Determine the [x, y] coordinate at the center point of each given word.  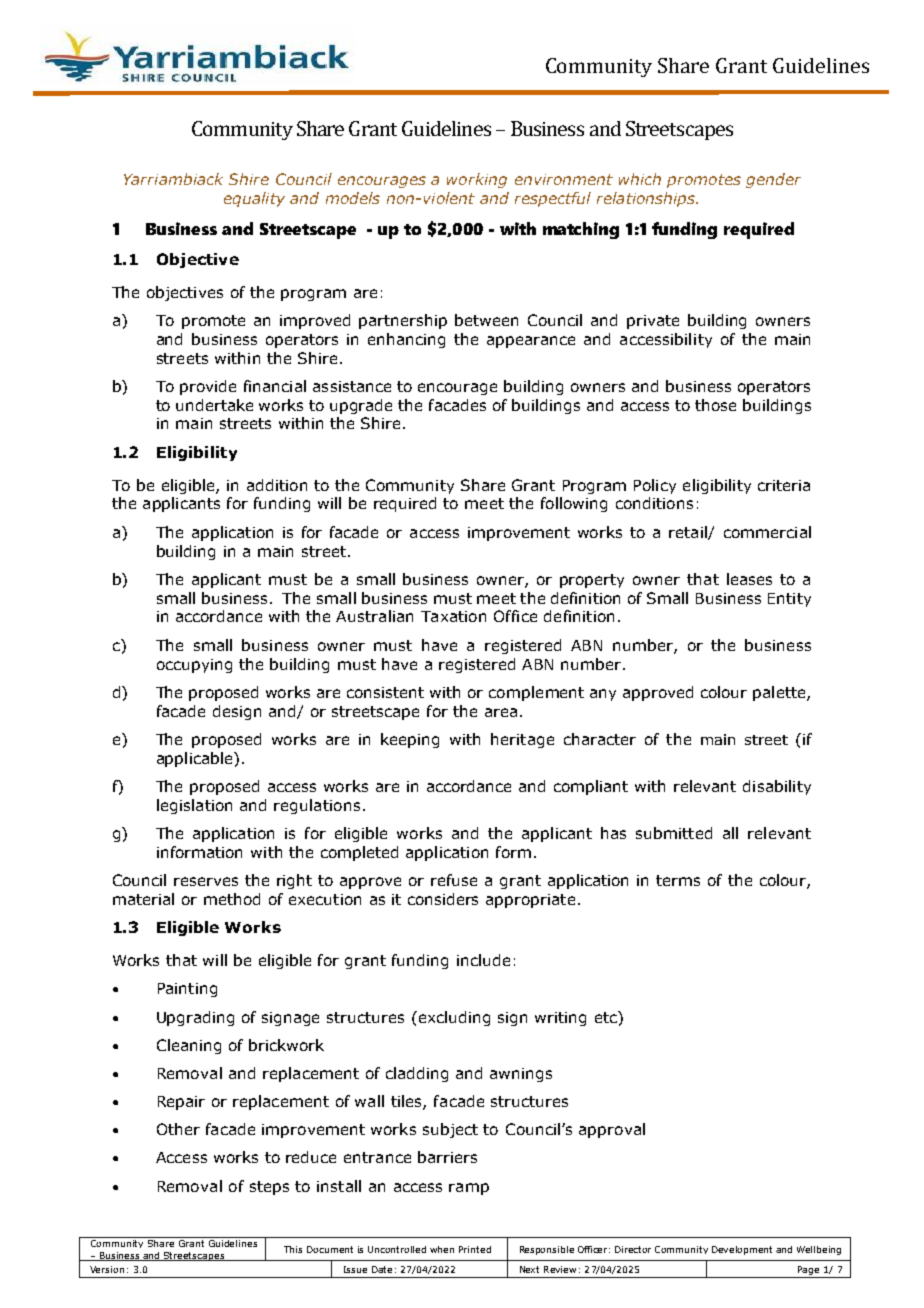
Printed [475, 1249]
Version [107, 1269]
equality [254, 199]
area [501, 712]
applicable [196, 759]
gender [773, 180]
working [477, 180]
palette [780, 693]
